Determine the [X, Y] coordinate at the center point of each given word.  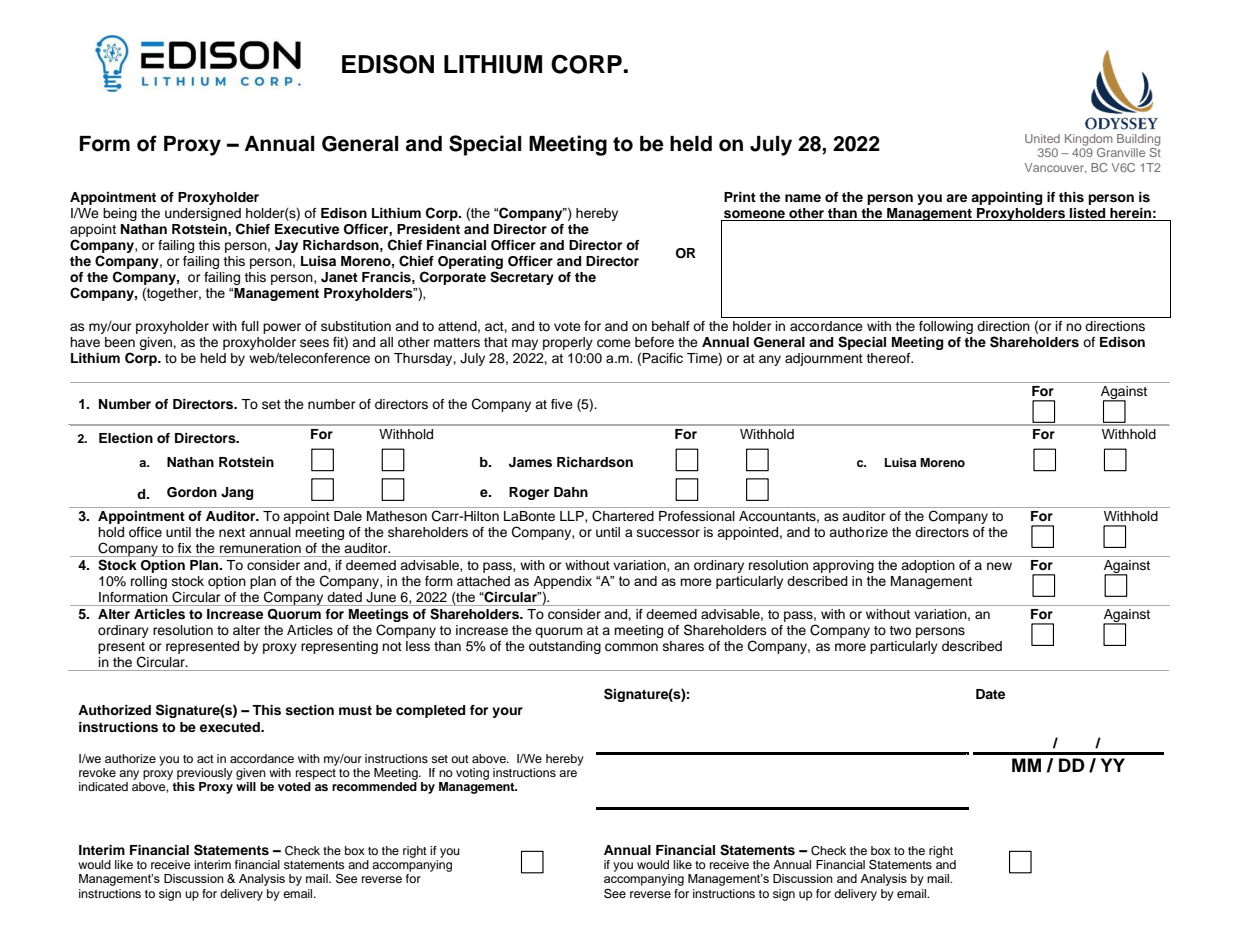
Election [126, 438]
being [120, 214]
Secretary [522, 278]
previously [205, 774]
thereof [889, 358]
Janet [339, 277]
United [1042, 138]
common [631, 647]
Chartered [623, 516]
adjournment [824, 359]
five [562, 404]
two [900, 630]
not [392, 646]
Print [740, 197]
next [232, 532]
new [999, 566]
